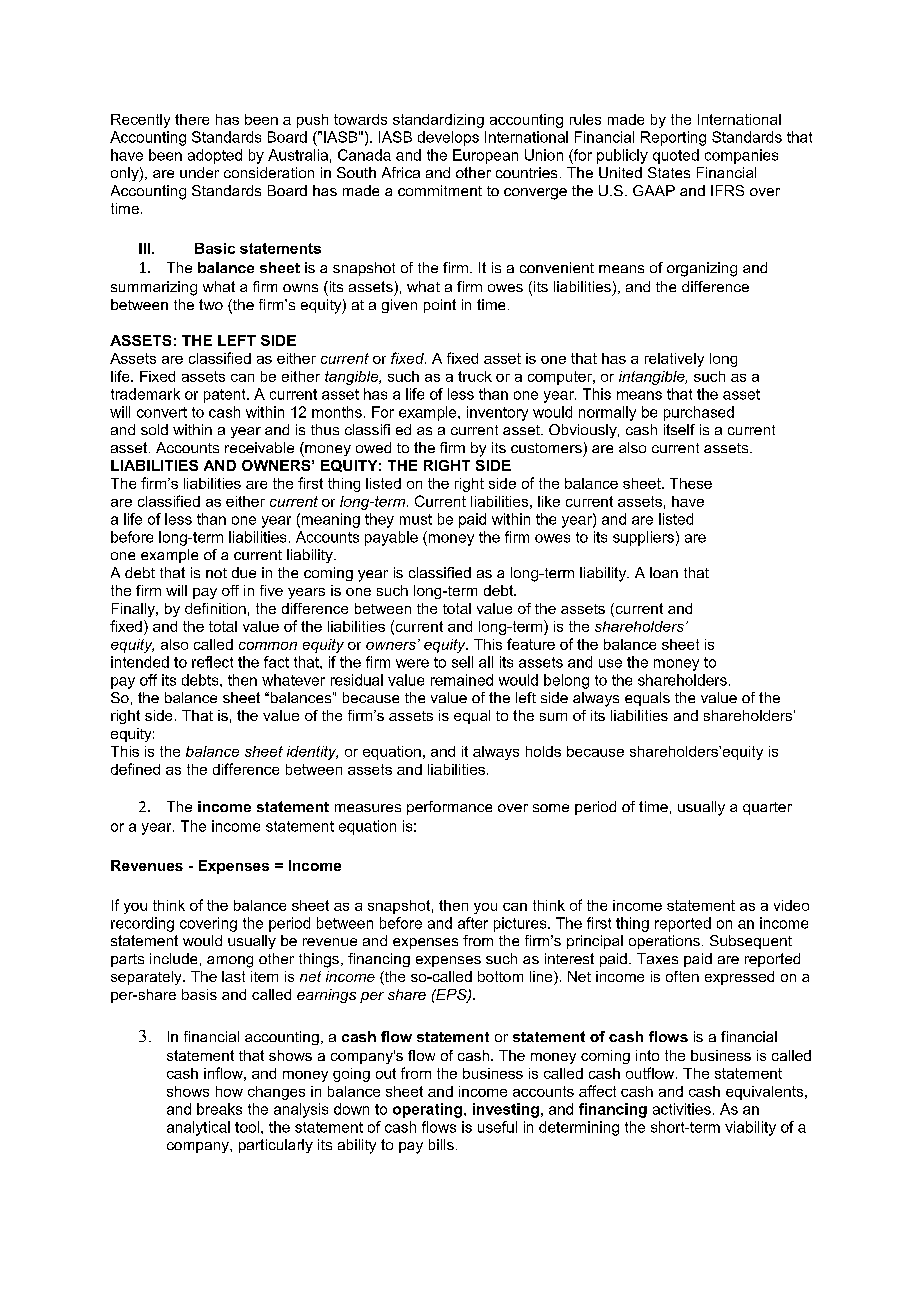  Describe the element at coordinates (427, 1110) in the screenshot. I see `operating` at that location.
